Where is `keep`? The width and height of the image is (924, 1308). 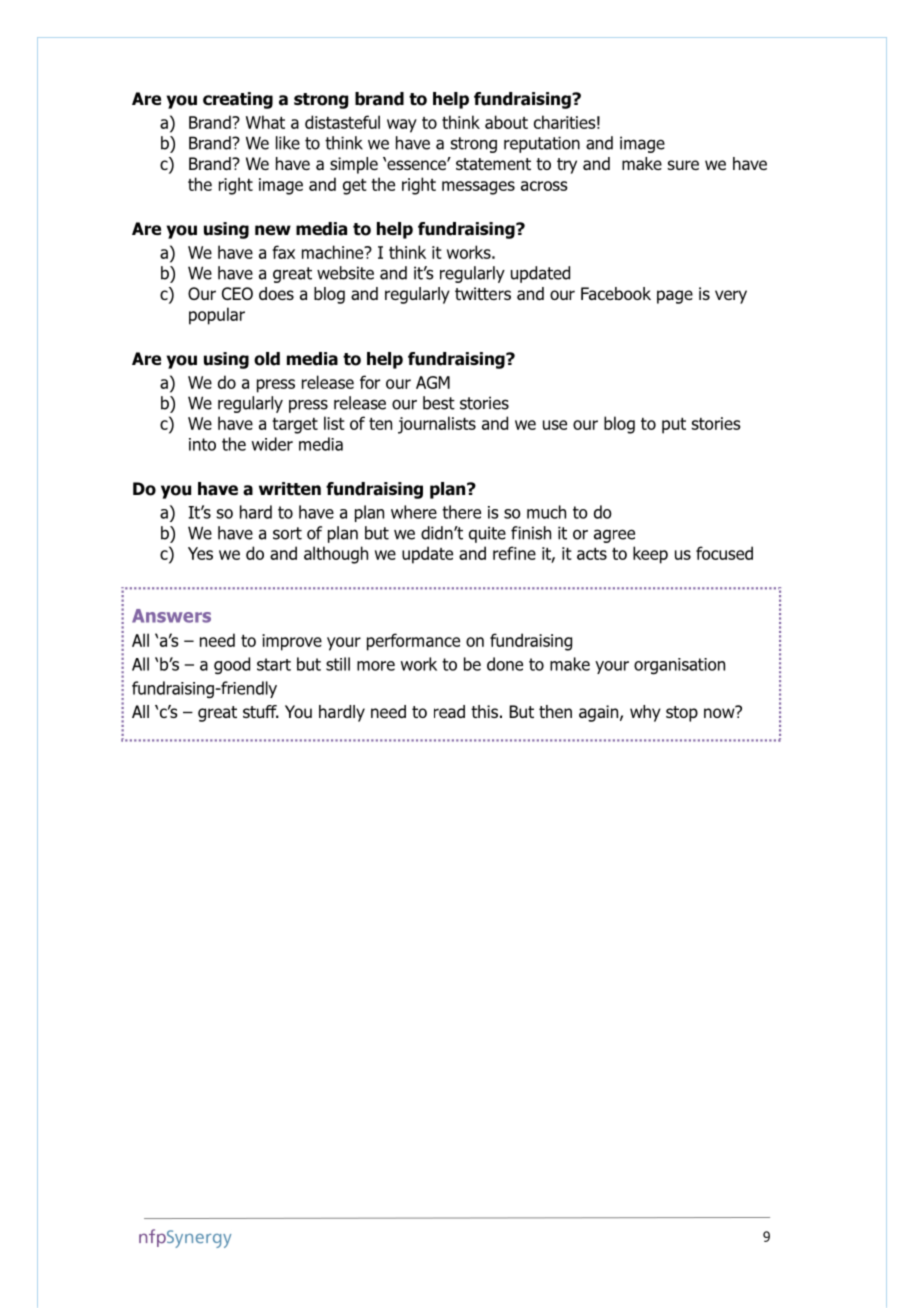 keep is located at coordinates (650, 555).
